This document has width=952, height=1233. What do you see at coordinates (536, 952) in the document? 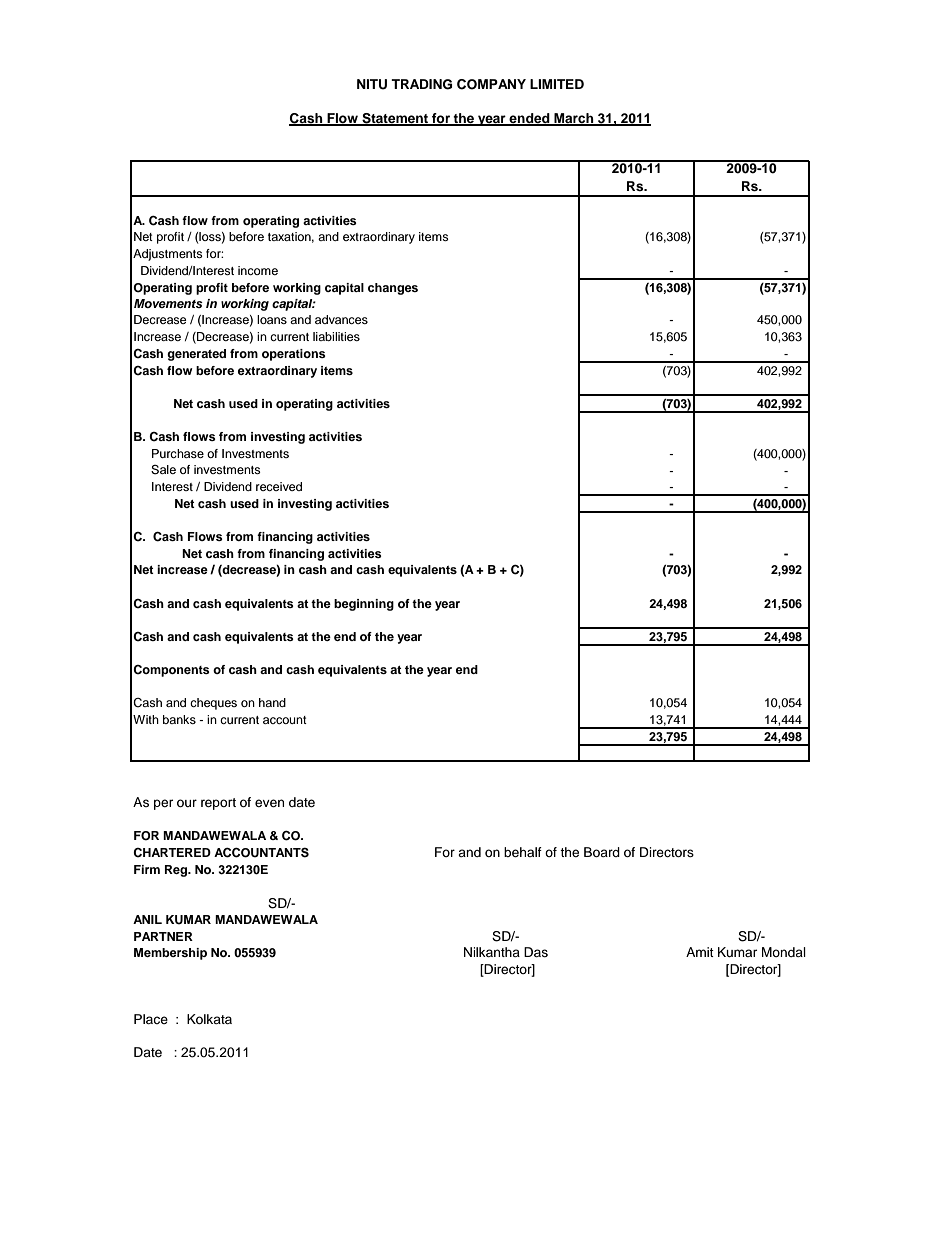
I see `Das` at bounding box center [536, 952].
